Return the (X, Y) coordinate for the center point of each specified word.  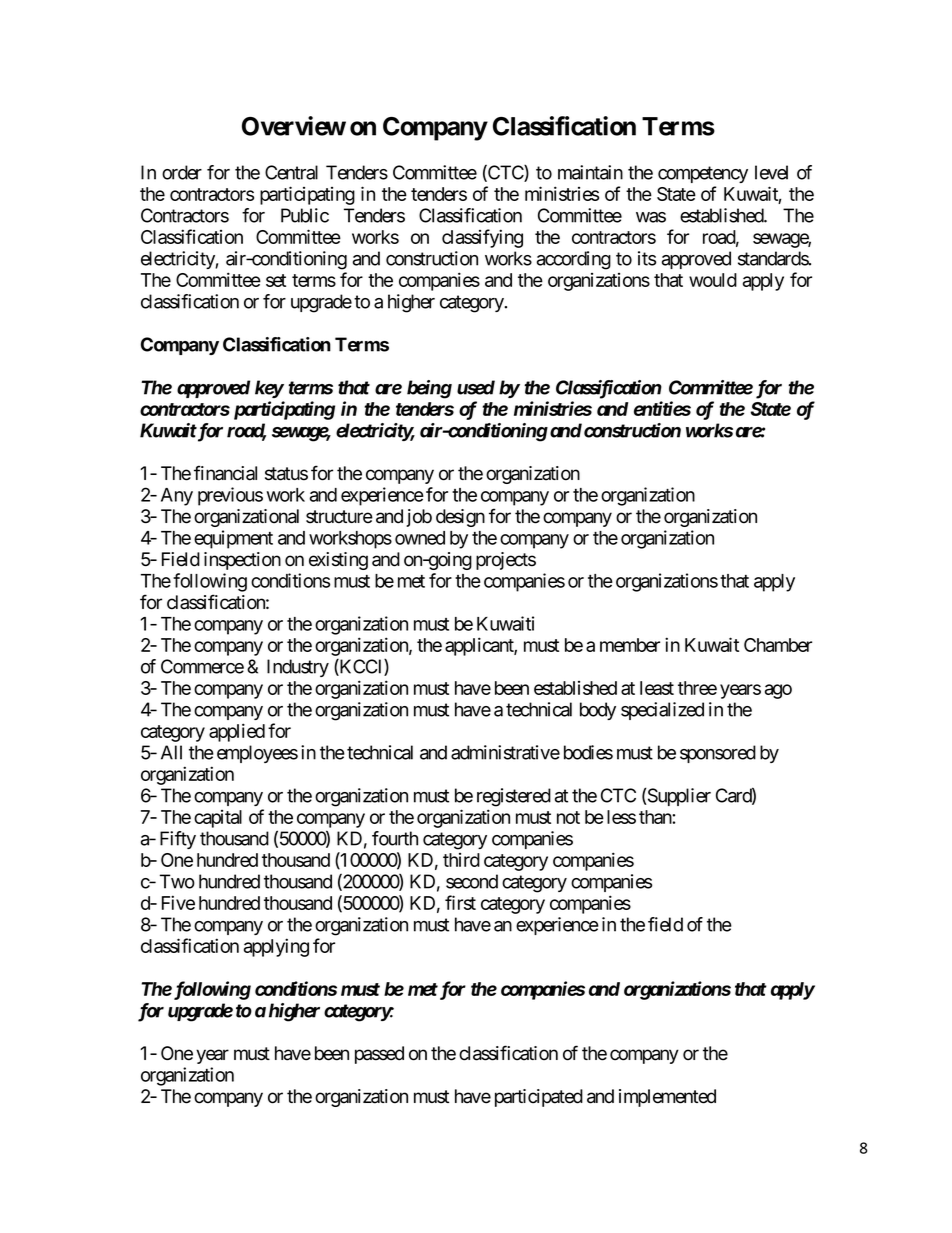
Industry (298, 668)
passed (379, 1055)
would (713, 280)
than (656, 817)
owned (420, 538)
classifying (482, 238)
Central (291, 172)
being (429, 389)
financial (225, 473)
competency (703, 174)
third (461, 860)
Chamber (778, 645)
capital (218, 819)
